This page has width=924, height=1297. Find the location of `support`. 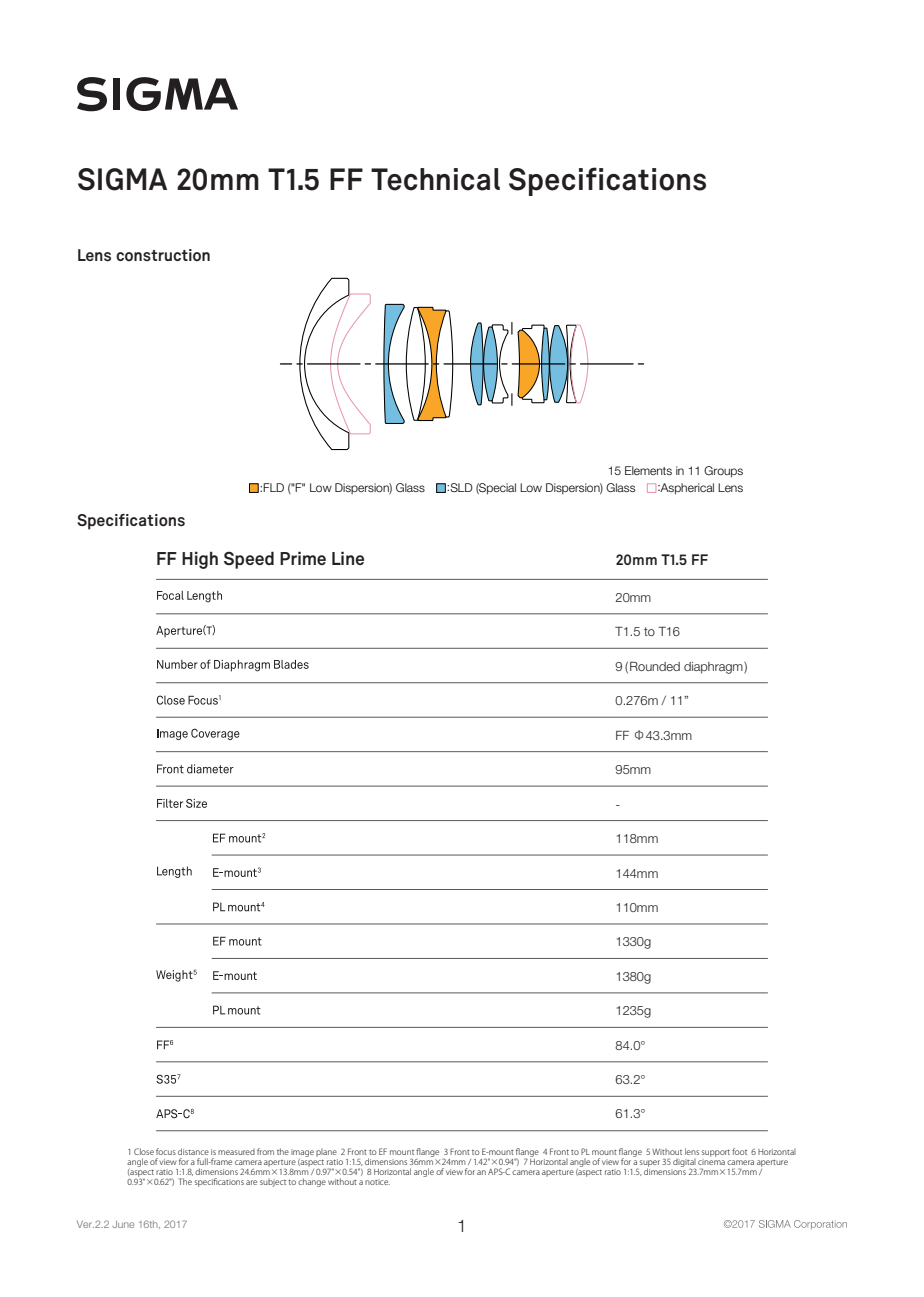

support is located at coordinates (716, 1153).
